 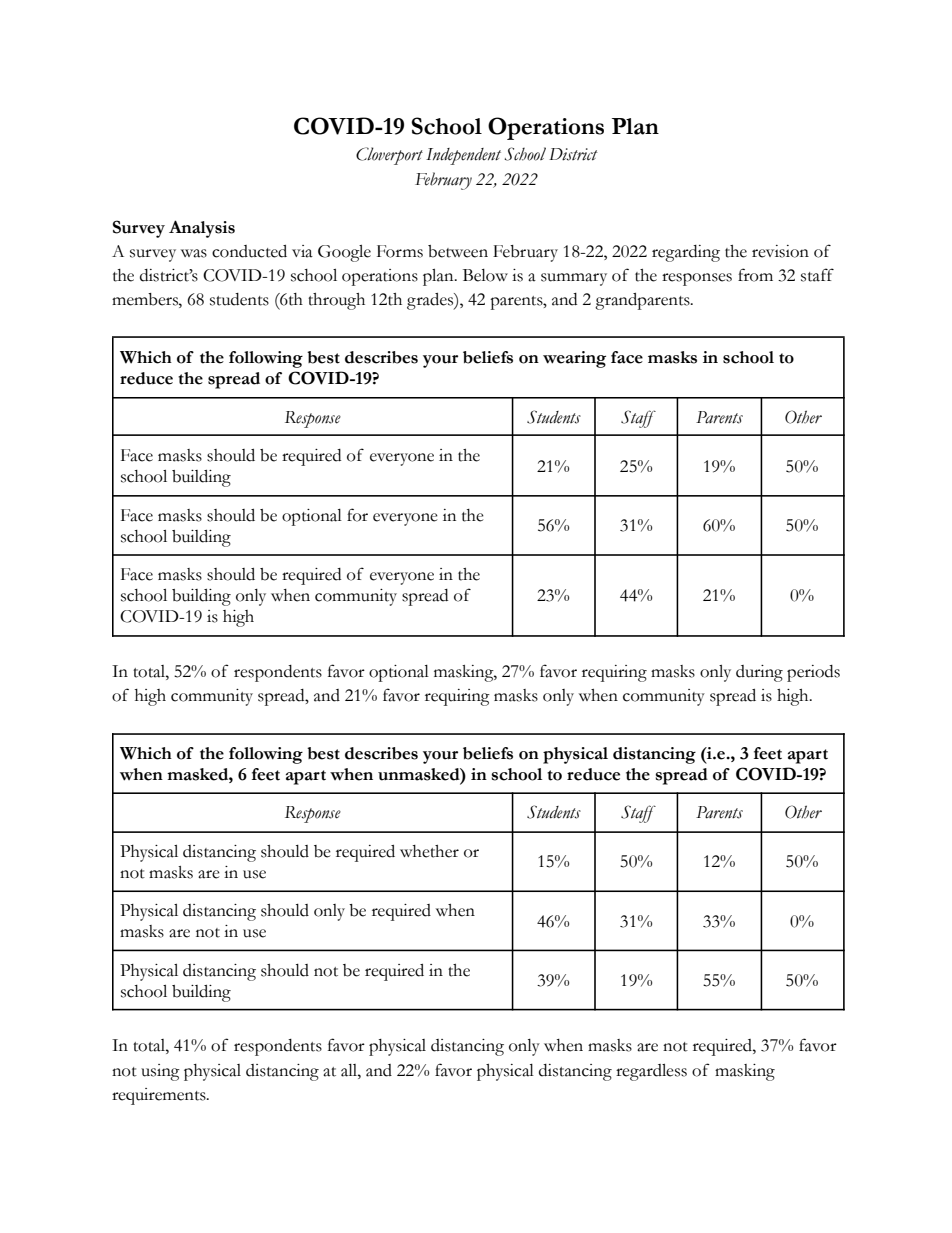 What do you see at coordinates (202, 229) in the image?
I see `Analysis` at bounding box center [202, 229].
